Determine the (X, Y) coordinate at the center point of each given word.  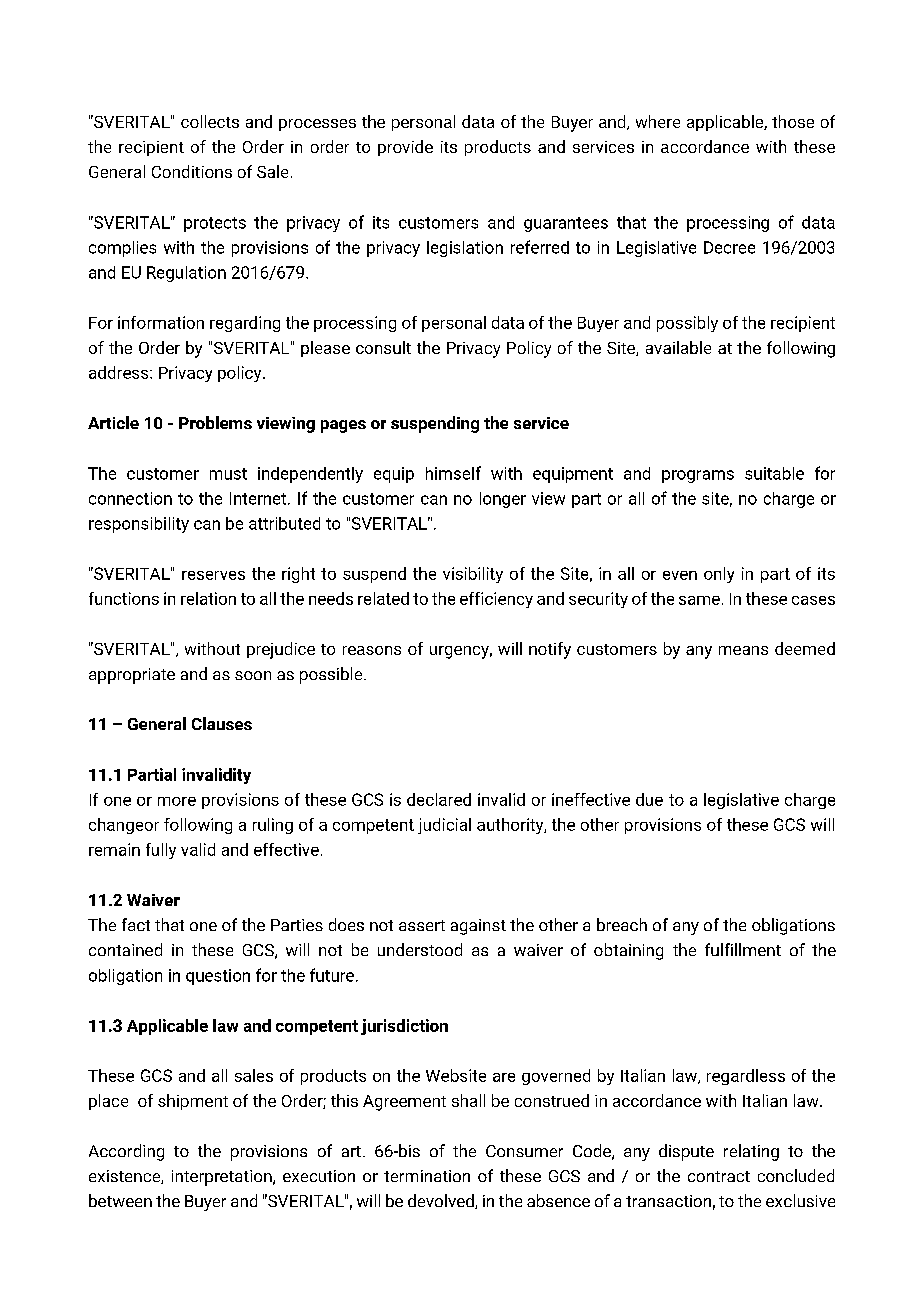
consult (383, 347)
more (177, 801)
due (649, 799)
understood (420, 949)
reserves (213, 575)
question (218, 977)
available (678, 347)
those (793, 121)
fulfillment (743, 949)
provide (405, 148)
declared (439, 799)
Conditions (192, 171)
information (161, 322)
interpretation (223, 1178)
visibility (473, 575)
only (719, 575)
